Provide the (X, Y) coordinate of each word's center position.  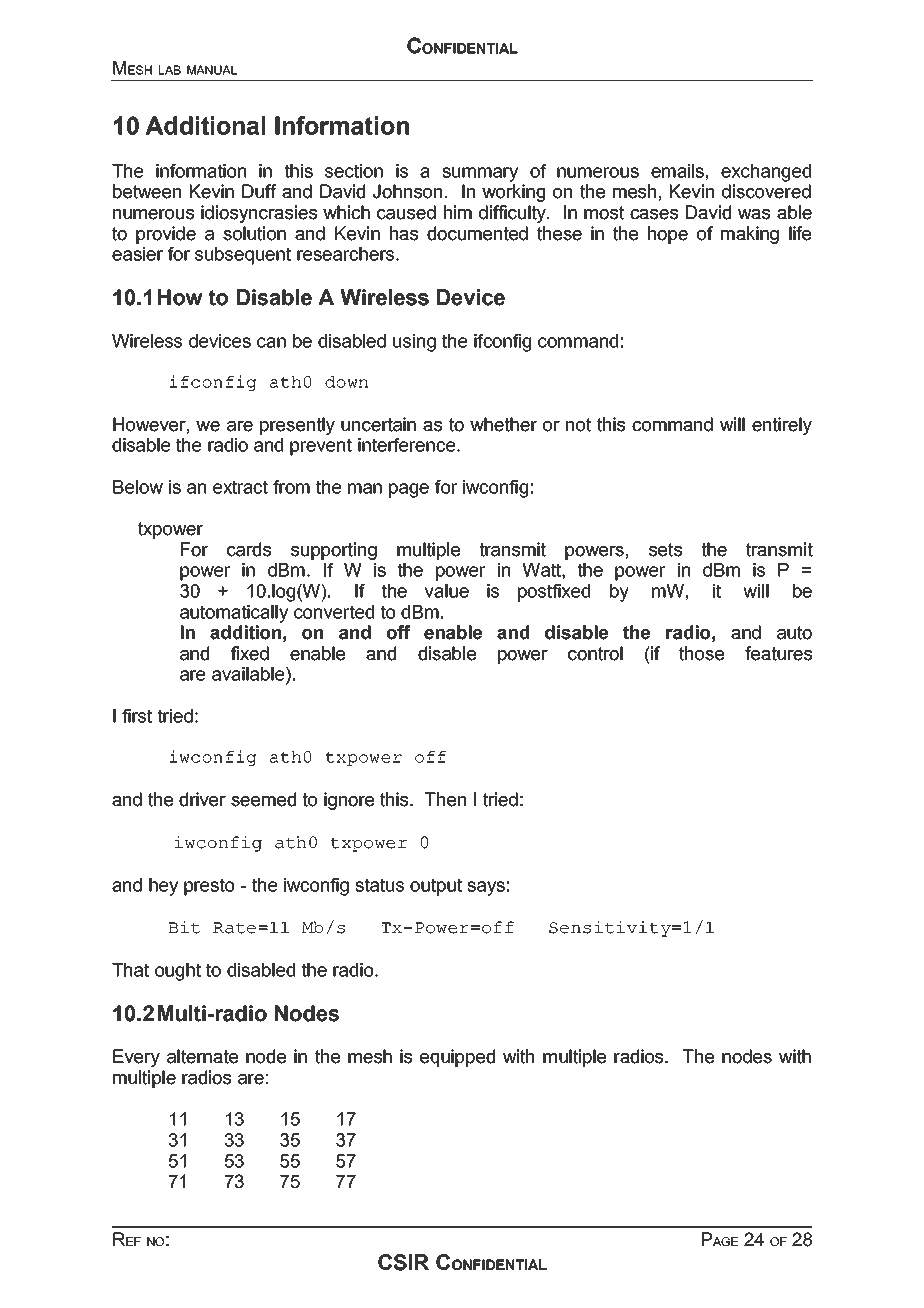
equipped (457, 1058)
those (701, 653)
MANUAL (212, 70)
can (271, 342)
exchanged (766, 173)
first (137, 716)
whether (503, 424)
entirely (782, 426)
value (447, 591)
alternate (202, 1056)
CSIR (403, 1262)
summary (480, 174)
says (486, 888)
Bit (184, 927)
